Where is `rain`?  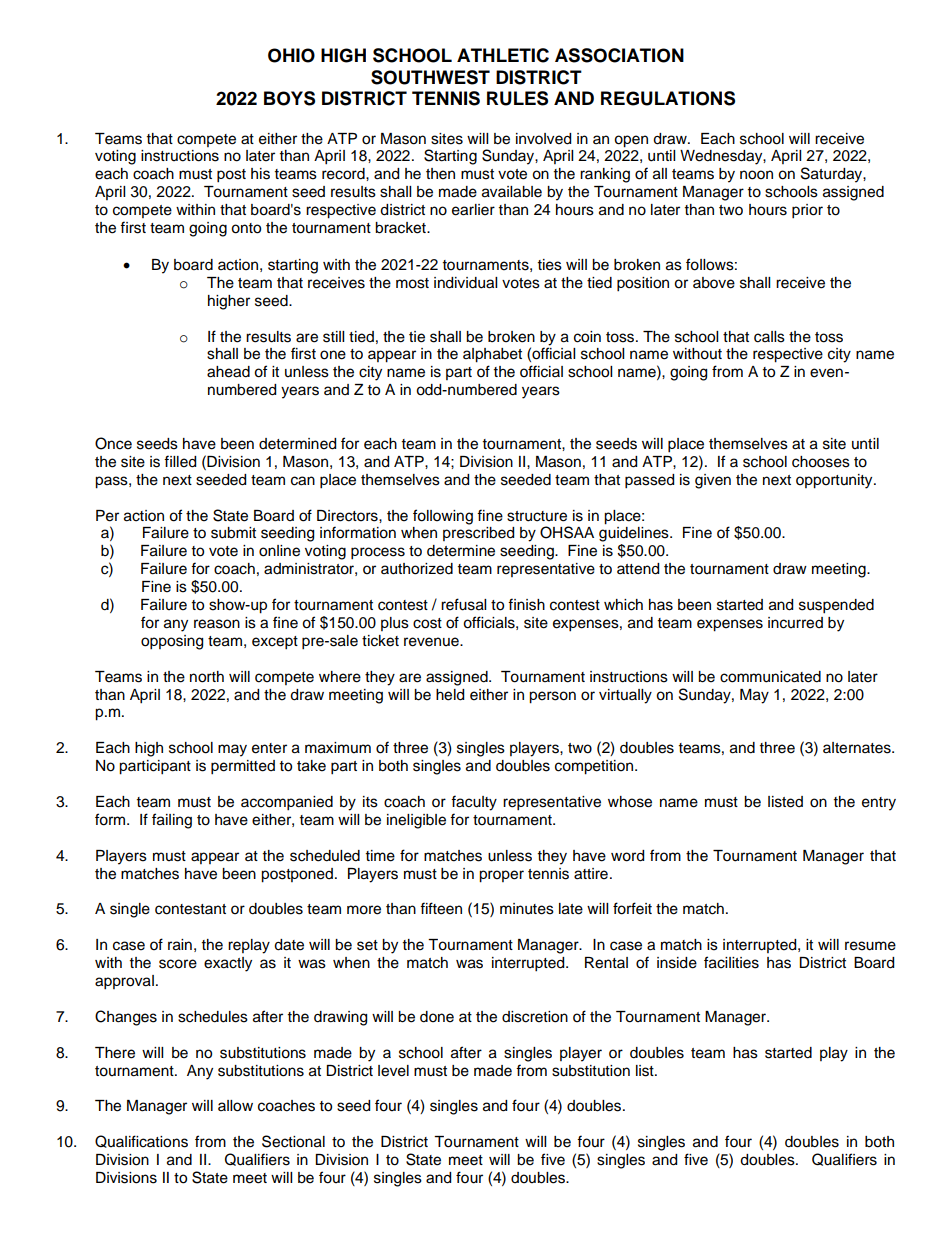 rain is located at coordinates (180, 945).
